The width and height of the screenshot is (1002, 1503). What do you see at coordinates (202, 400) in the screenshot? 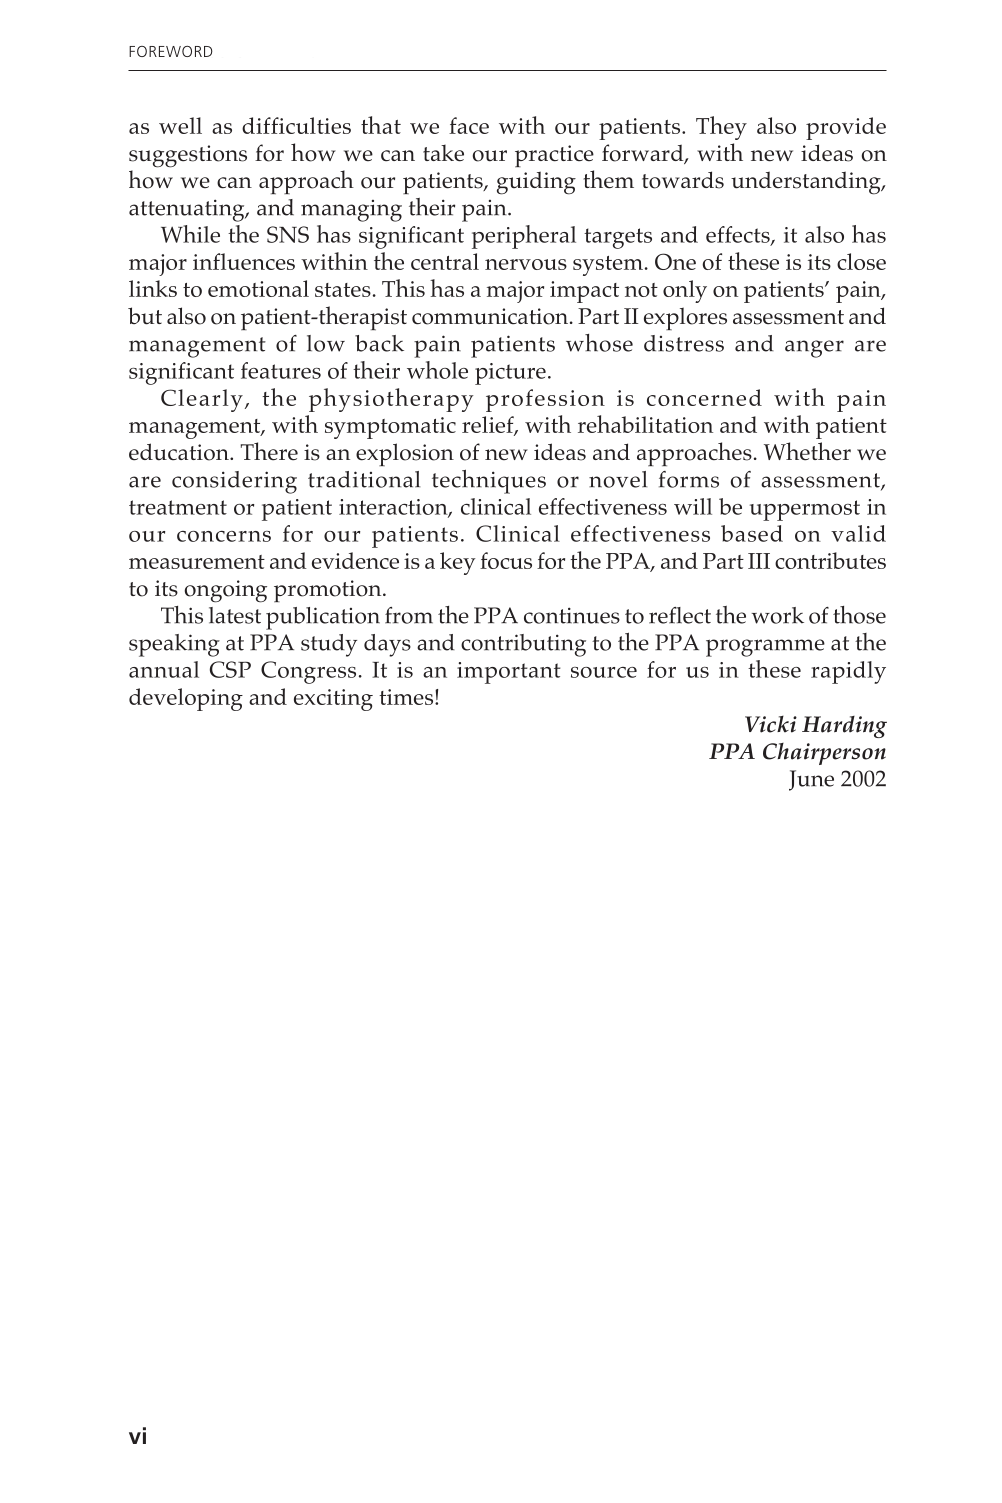
I see `Clearly` at bounding box center [202, 400].
